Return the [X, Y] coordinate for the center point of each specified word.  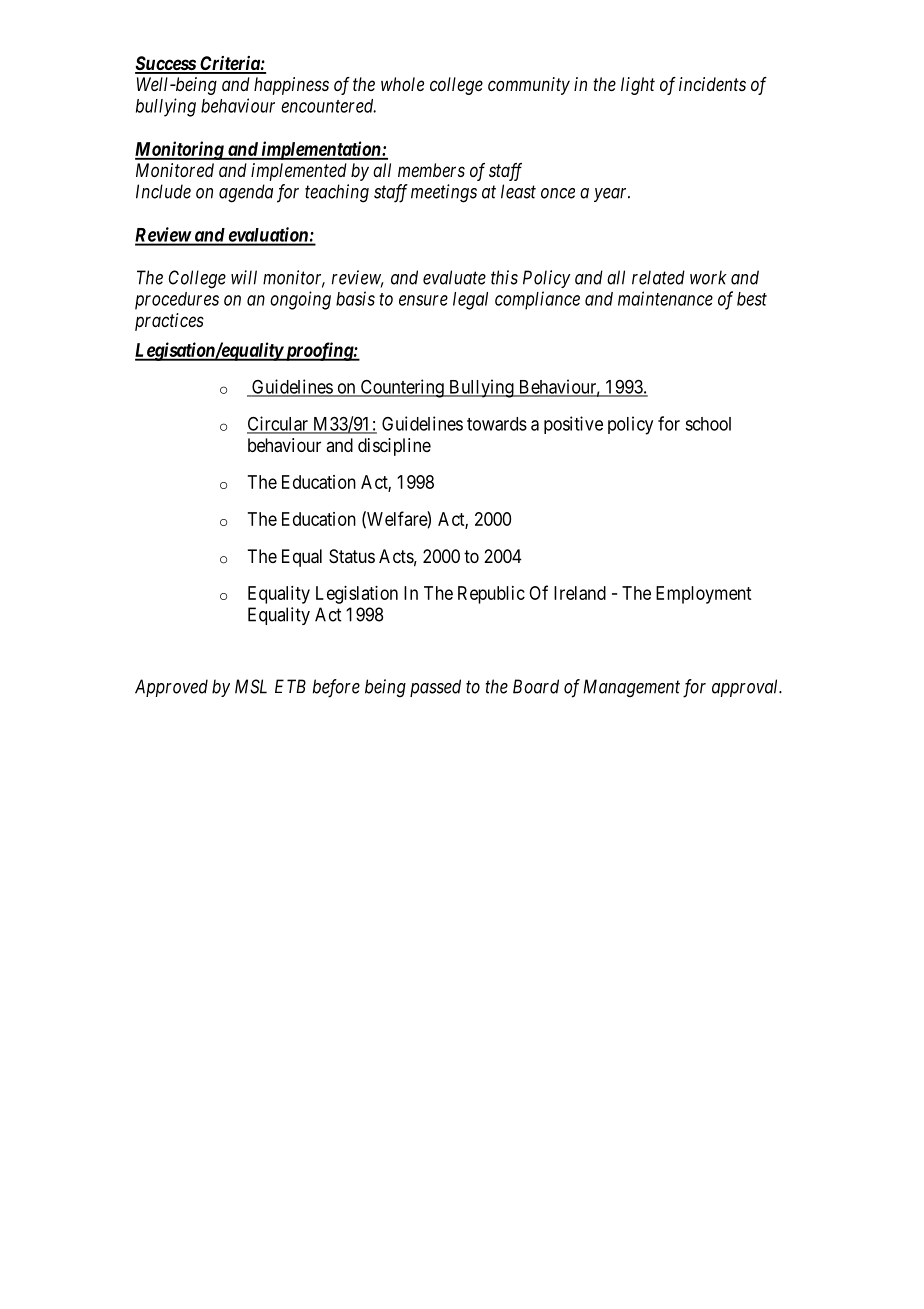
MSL [251, 686]
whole [402, 84]
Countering [402, 388]
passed [435, 688]
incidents [712, 84]
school [708, 424]
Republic [491, 595]
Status [352, 556]
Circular [279, 424]
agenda [246, 193]
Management [631, 688]
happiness [291, 86]
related [658, 277]
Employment [703, 595]
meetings [444, 193]
